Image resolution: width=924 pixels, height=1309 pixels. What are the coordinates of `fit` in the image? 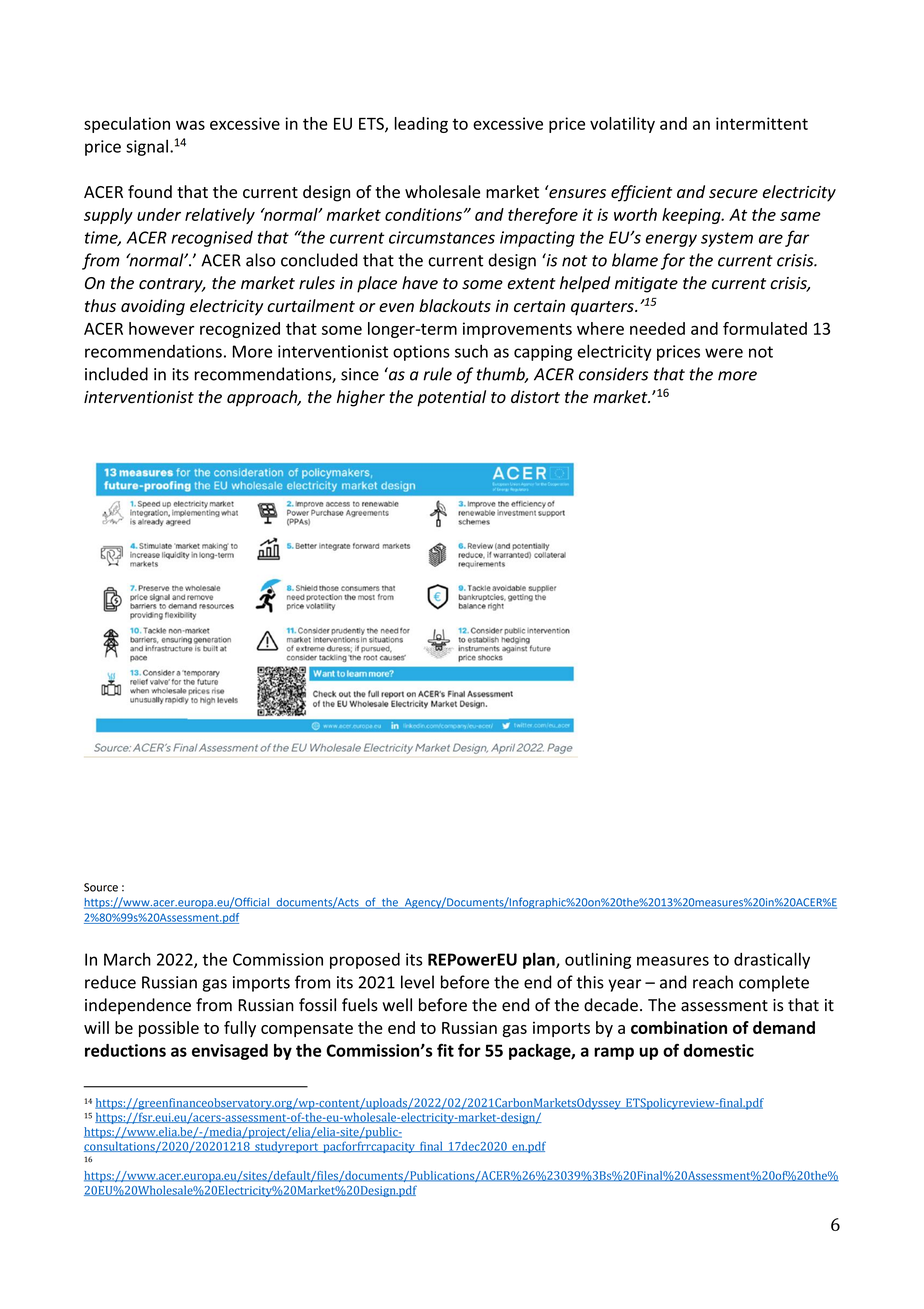 It's located at (445, 1050).
